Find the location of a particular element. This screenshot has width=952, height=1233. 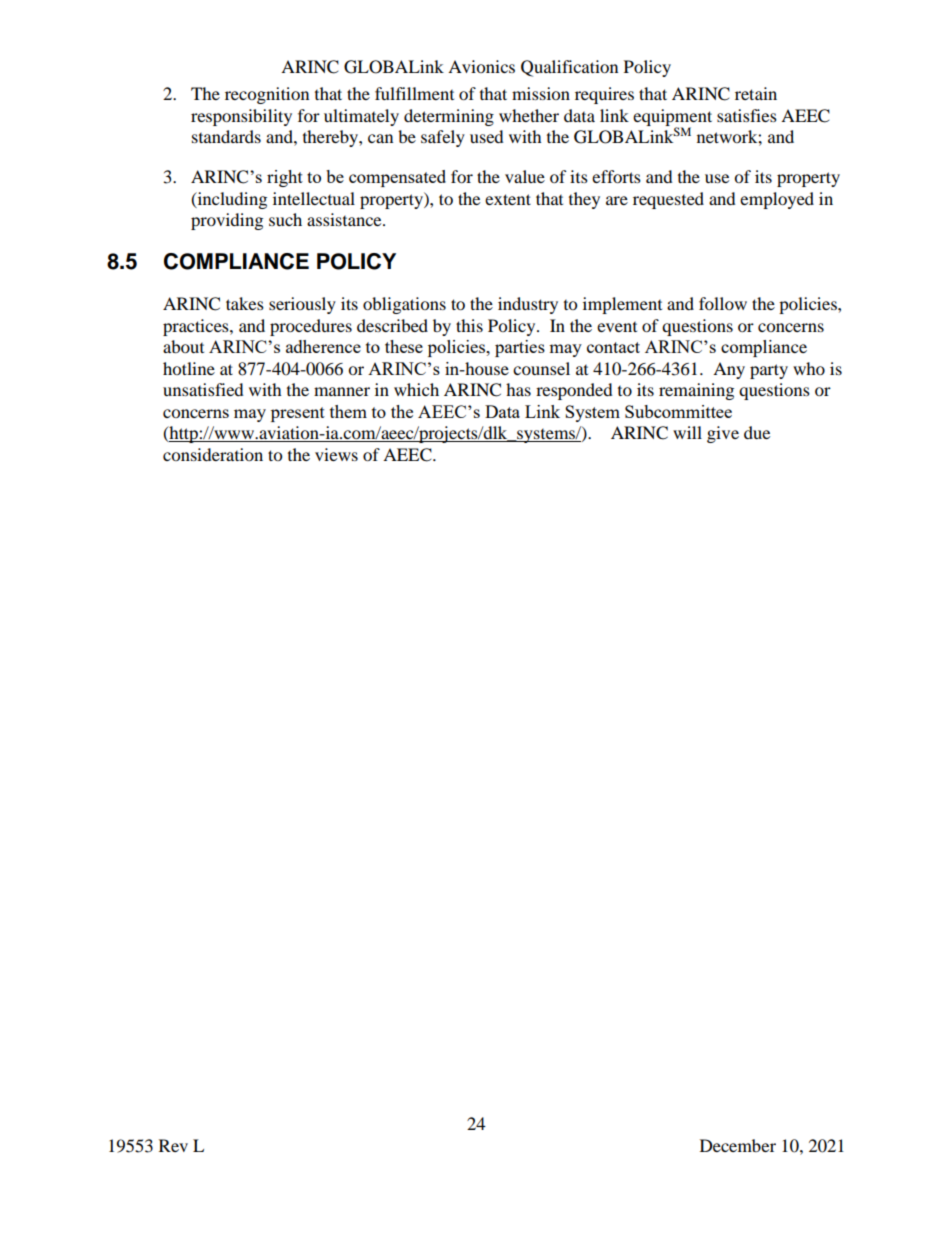

recognition is located at coordinates (267, 95).
